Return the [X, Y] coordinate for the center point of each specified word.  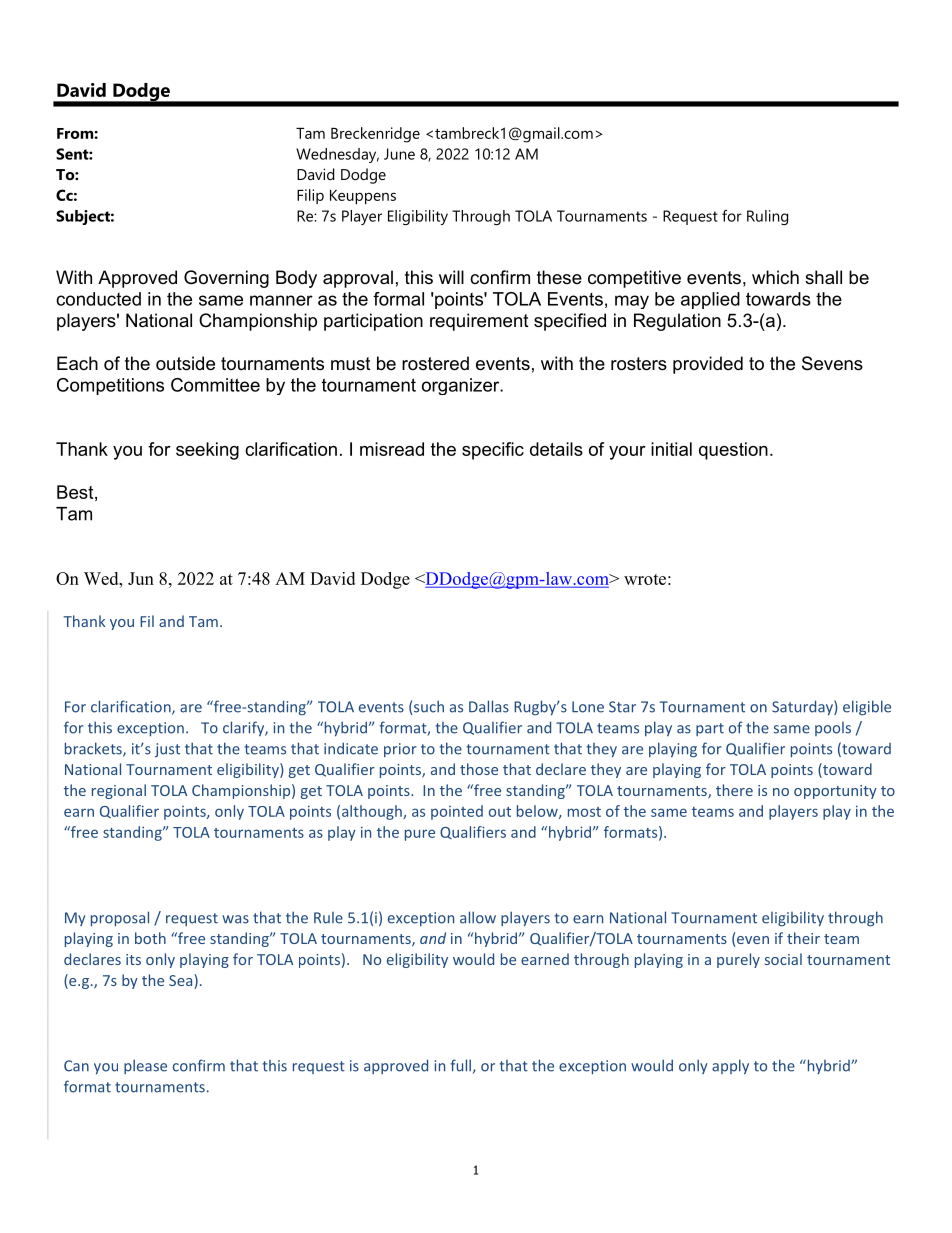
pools [833, 729]
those [479, 769]
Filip [310, 196]
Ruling [767, 217]
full [460, 1065]
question [733, 451]
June [399, 154]
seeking [207, 451]
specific [493, 451]
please [145, 1066]
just [167, 750]
